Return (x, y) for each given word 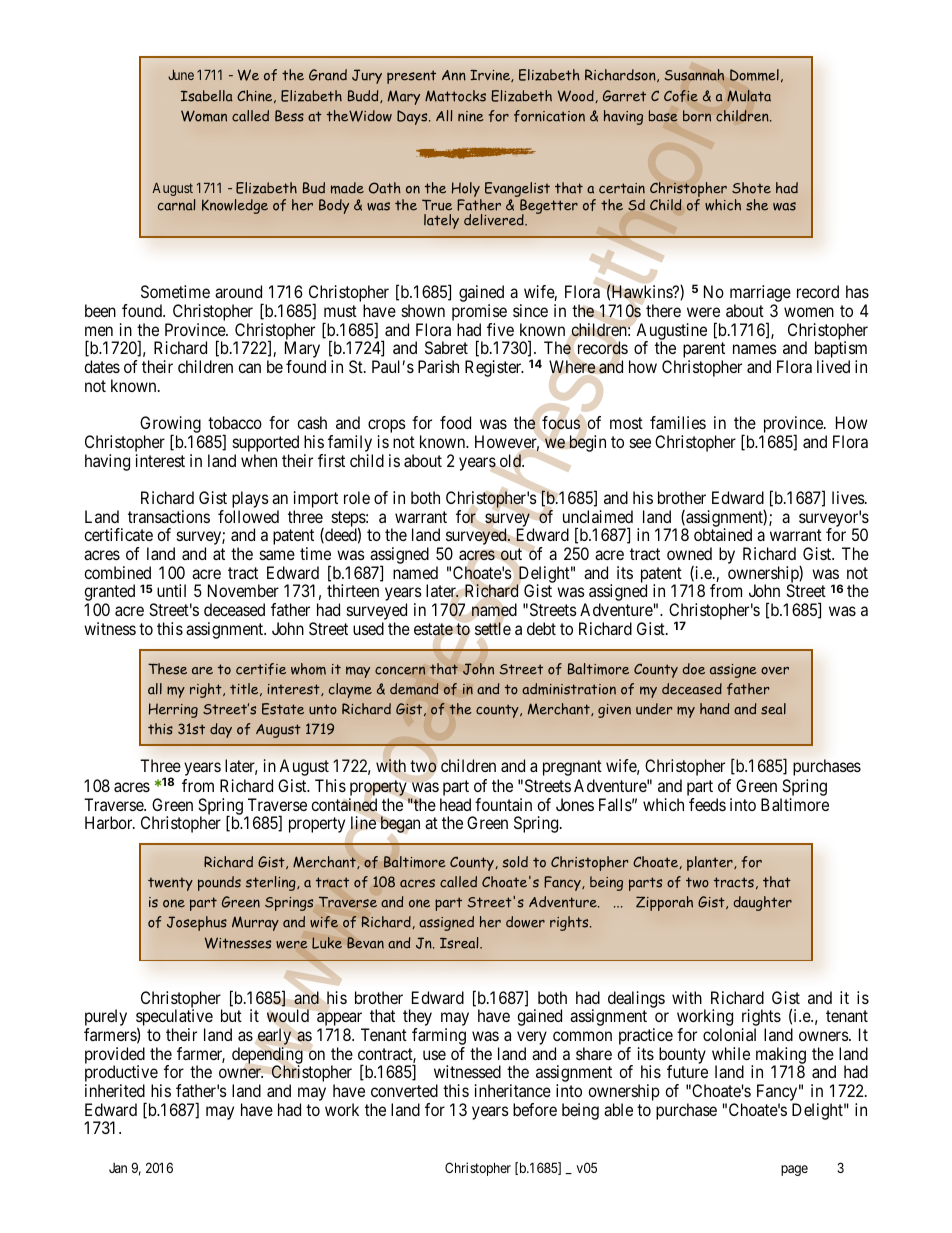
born (697, 116)
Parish (438, 366)
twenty (170, 884)
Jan (118, 1168)
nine (471, 116)
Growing (171, 426)
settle (493, 628)
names (755, 349)
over (775, 671)
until (171, 590)
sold (515, 862)
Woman (204, 116)
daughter (763, 903)
